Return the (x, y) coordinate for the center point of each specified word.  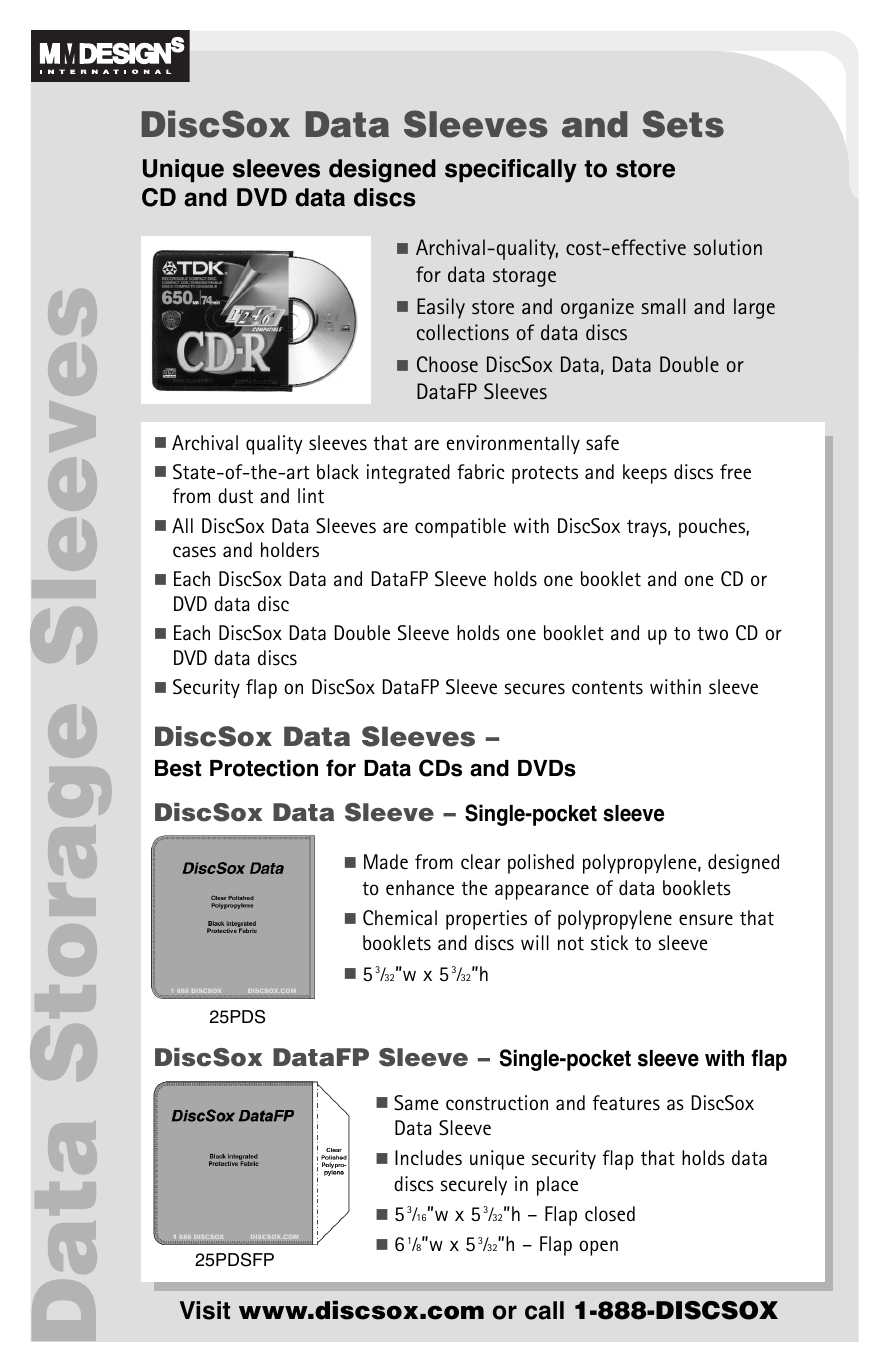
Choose (447, 364)
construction (497, 1103)
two (712, 634)
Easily (441, 308)
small (663, 306)
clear (481, 862)
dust (235, 496)
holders (290, 550)
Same (416, 1103)
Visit (204, 1310)
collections (463, 332)
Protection (264, 768)
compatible (460, 528)
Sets (683, 124)
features (626, 1103)
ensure (706, 920)
